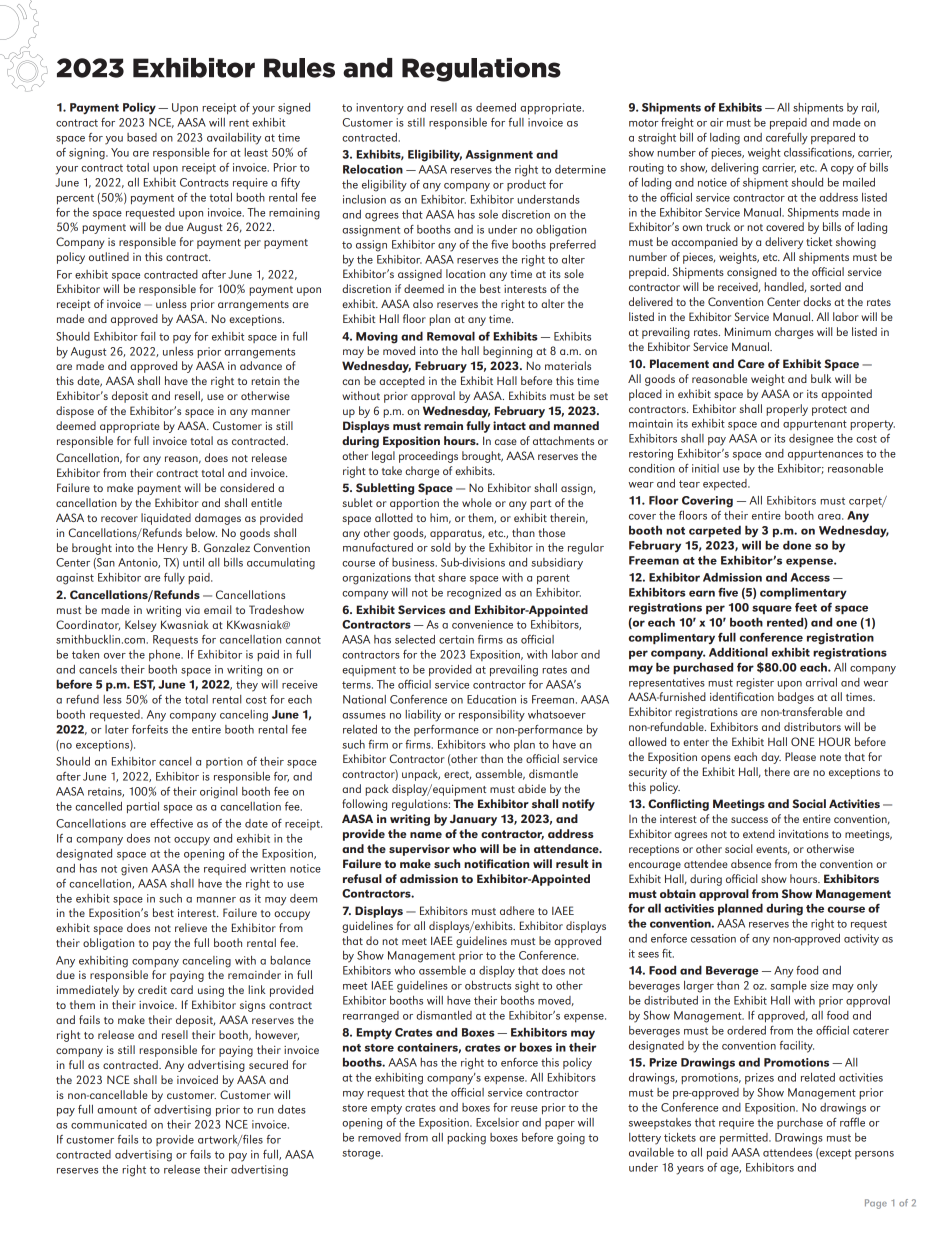 The width and height of the document is (952, 1233). What do you see at coordinates (815, 425) in the document?
I see `appurtenant` at bounding box center [815, 425].
